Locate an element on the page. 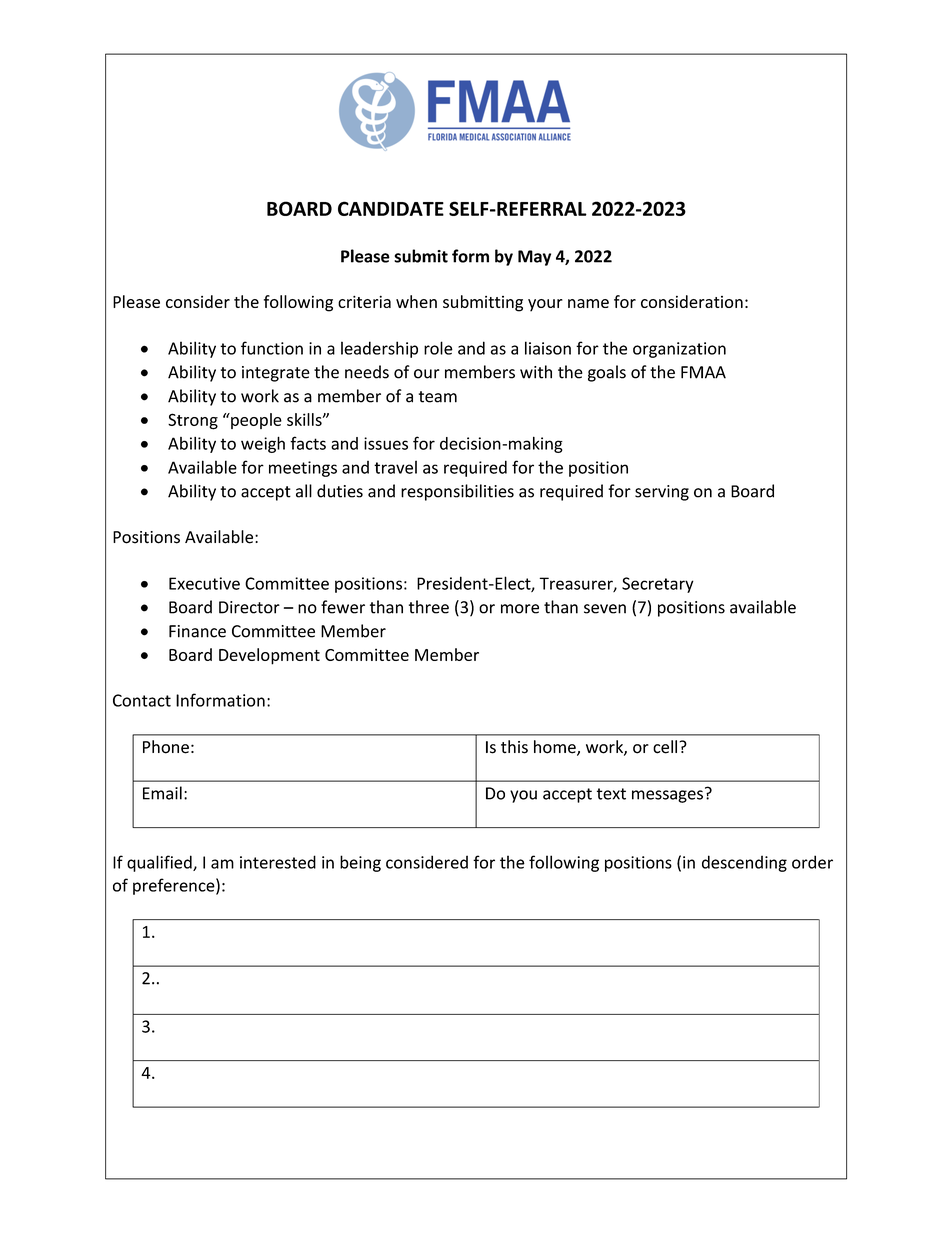 The height and width of the document is (1233, 952). May is located at coordinates (534, 258).
